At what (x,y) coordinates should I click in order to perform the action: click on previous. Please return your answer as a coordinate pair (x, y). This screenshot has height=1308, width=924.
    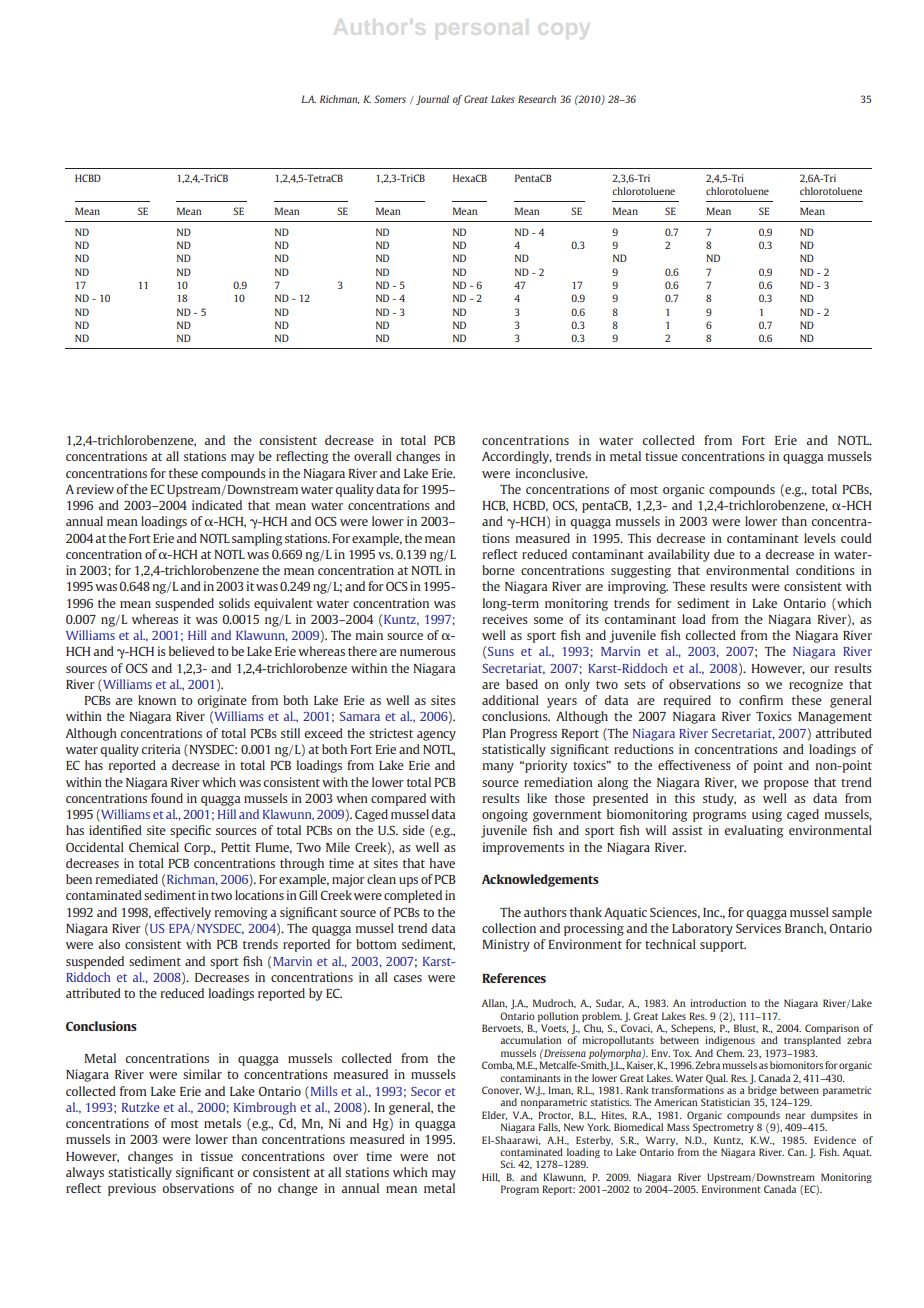
    Looking at the image, I should click on (132, 1189).
